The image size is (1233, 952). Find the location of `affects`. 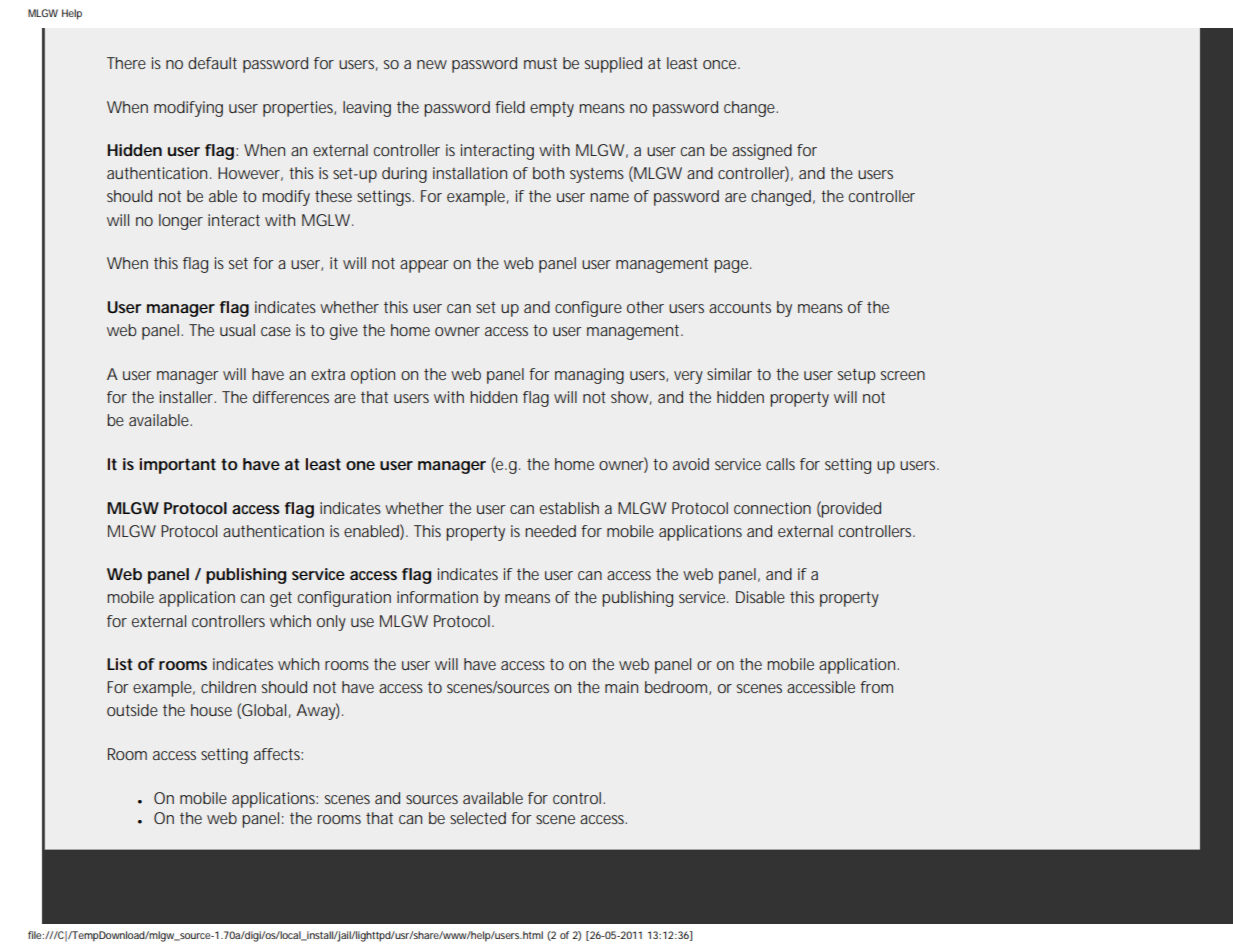

affects is located at coordinates (278, 754).
